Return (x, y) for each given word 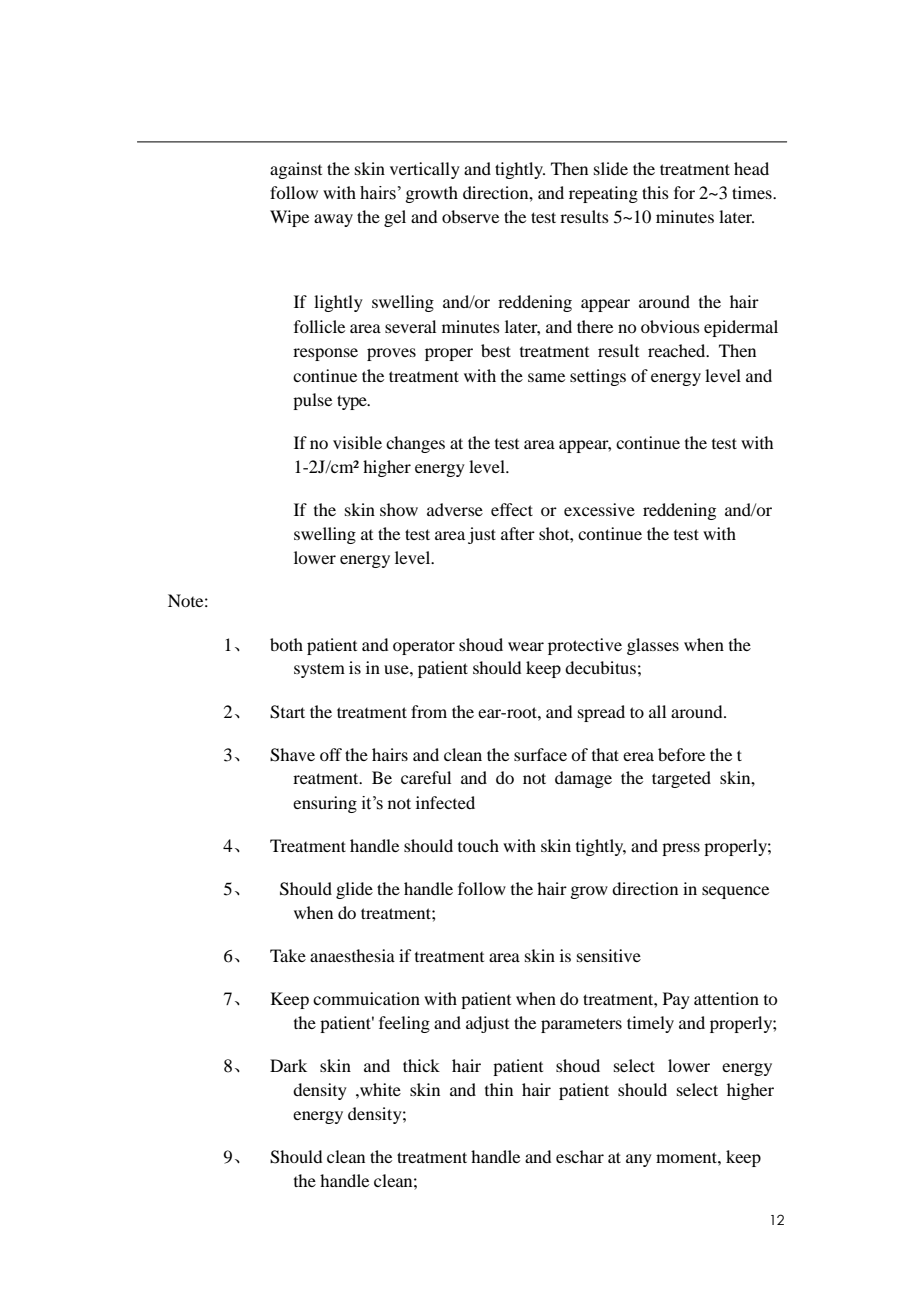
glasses (653, 646)
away (333, 220)
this (655, 192)
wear (526, 646)
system (319, 670)
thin (499, 1089)
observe (470, 216)
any (639, 1160)
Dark (288, 1065)
